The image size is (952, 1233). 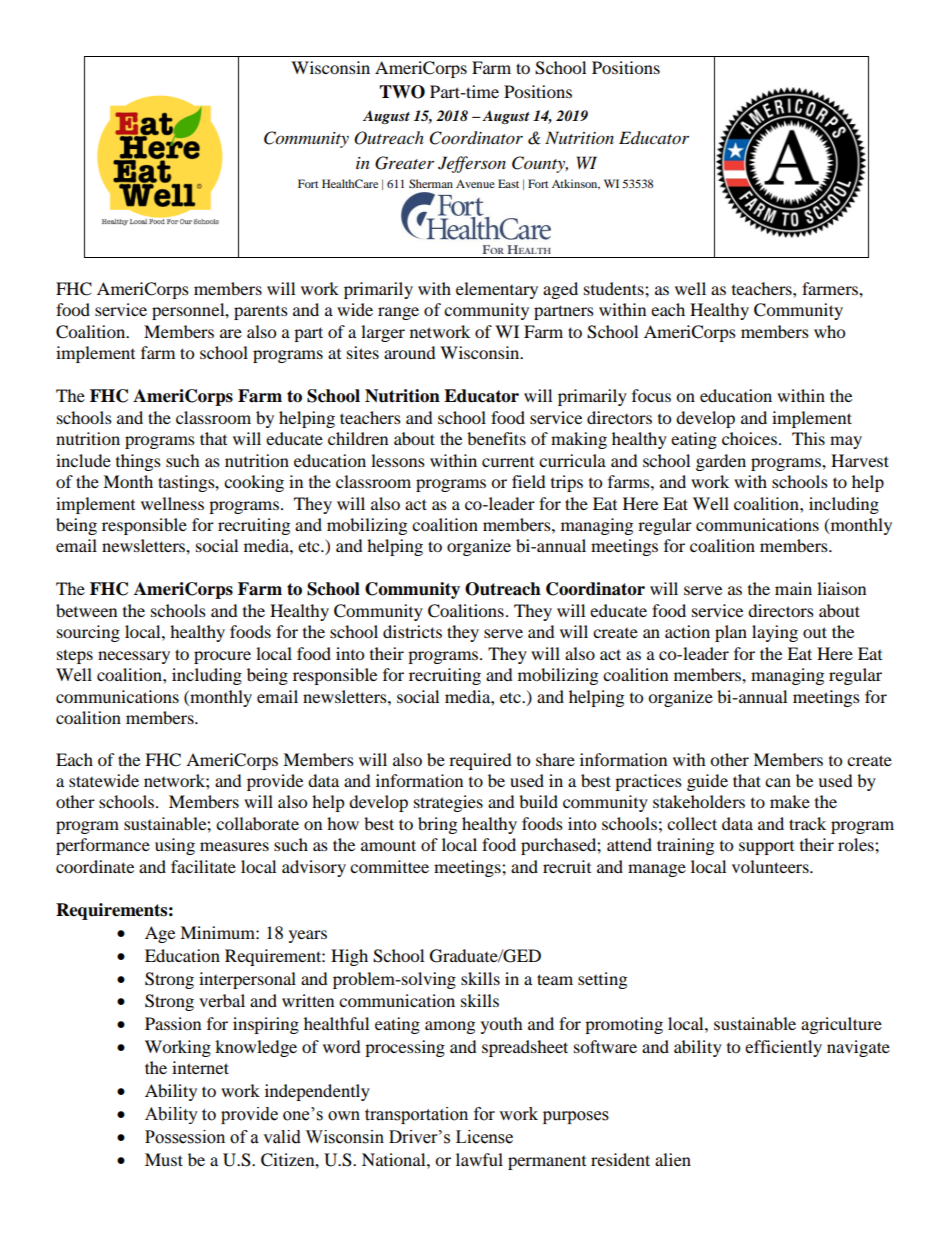 What do you see at coordinates (412, 631) in the page?
I see `districts` at bounding box center [412, 631].
